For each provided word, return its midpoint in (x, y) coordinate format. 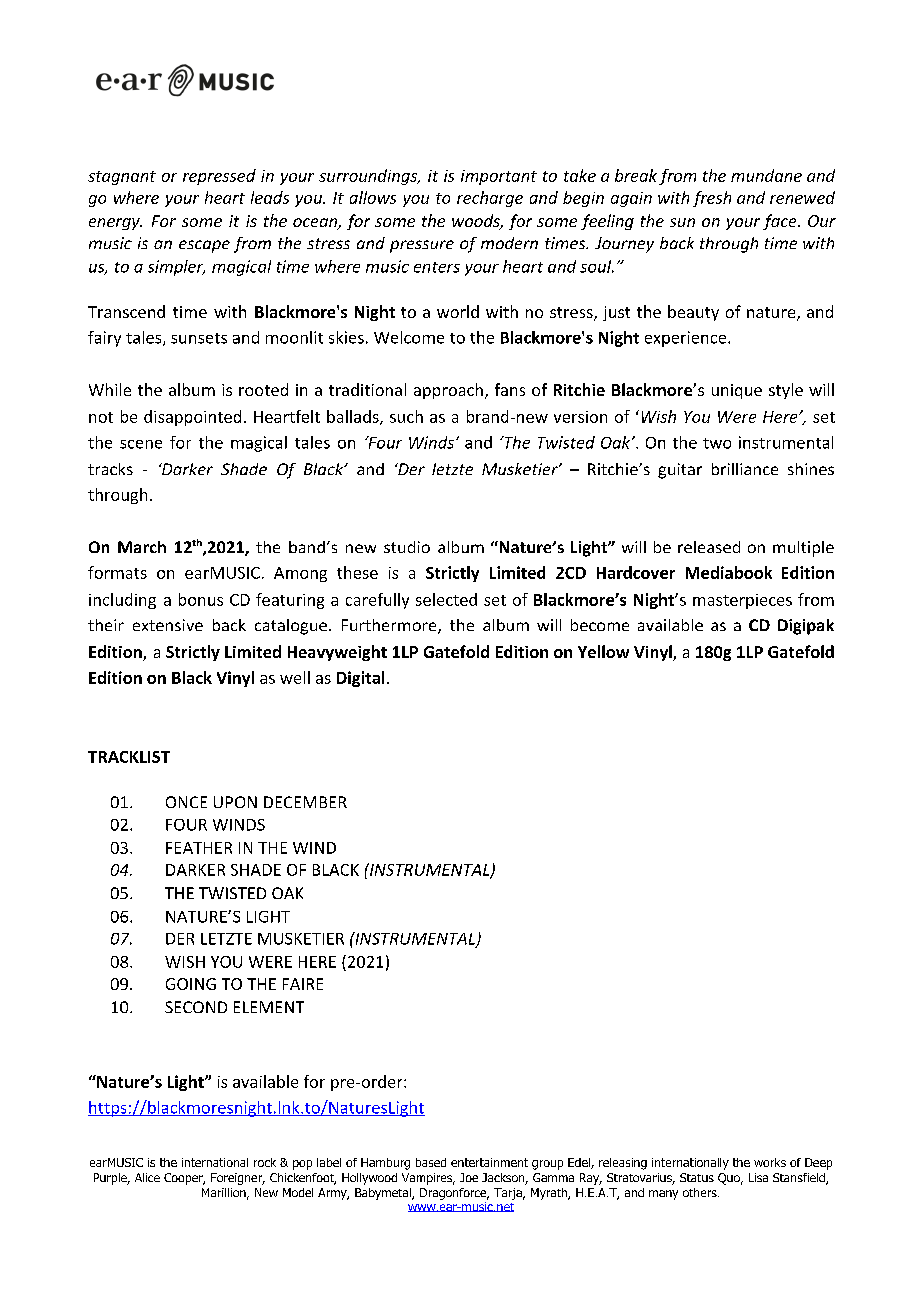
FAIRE (303, 984)
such (406, 416)
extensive (168, 625)
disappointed (192, 418)
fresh (712, 199)
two (717, 443)
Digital (360, 679)
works (770, 1162)
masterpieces (742, 601)
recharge (490, 199)
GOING (191, 984)
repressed (219, 177)
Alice (147, 1177)
